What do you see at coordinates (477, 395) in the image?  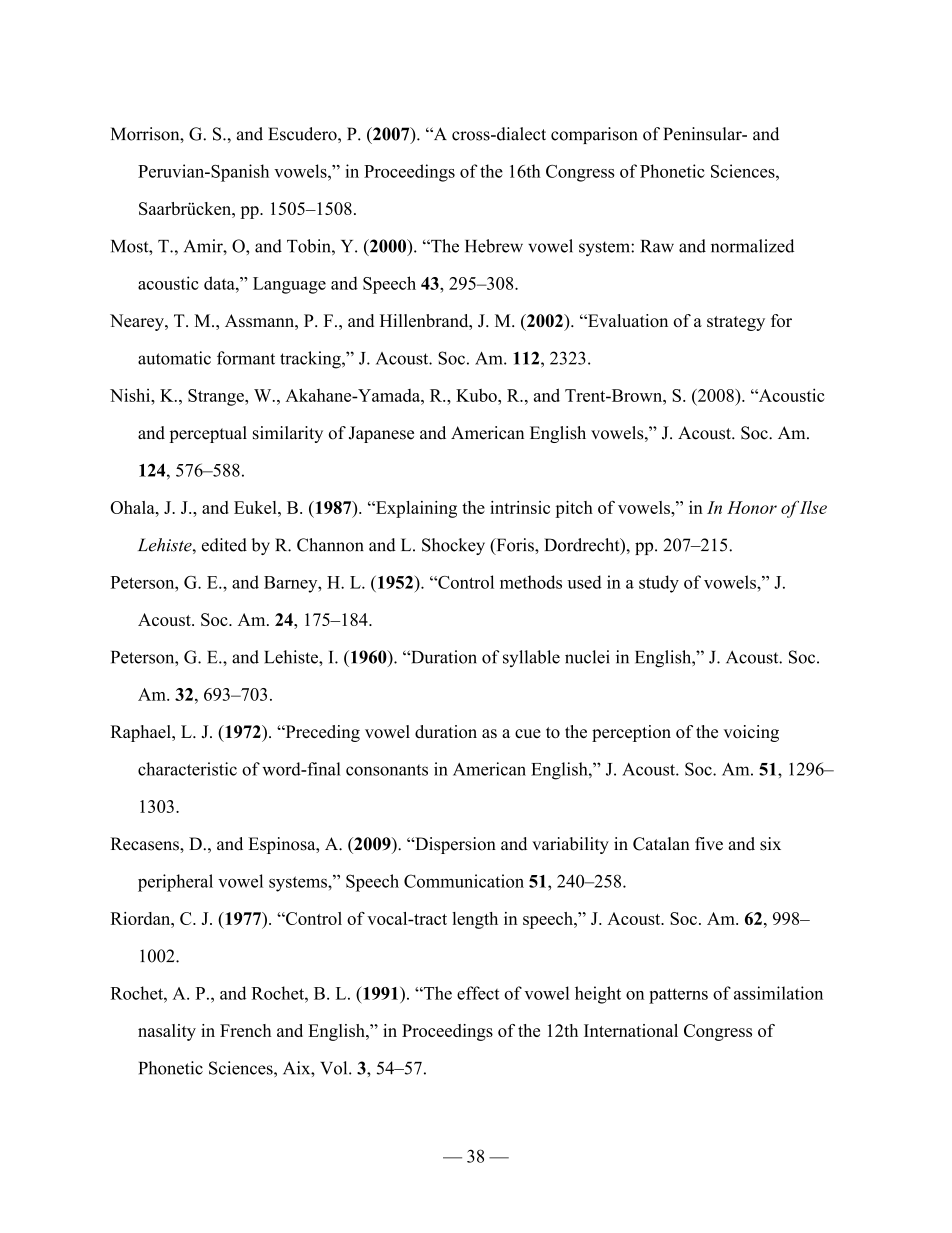 I see `Kubo` at bounding box center [477, 395].
